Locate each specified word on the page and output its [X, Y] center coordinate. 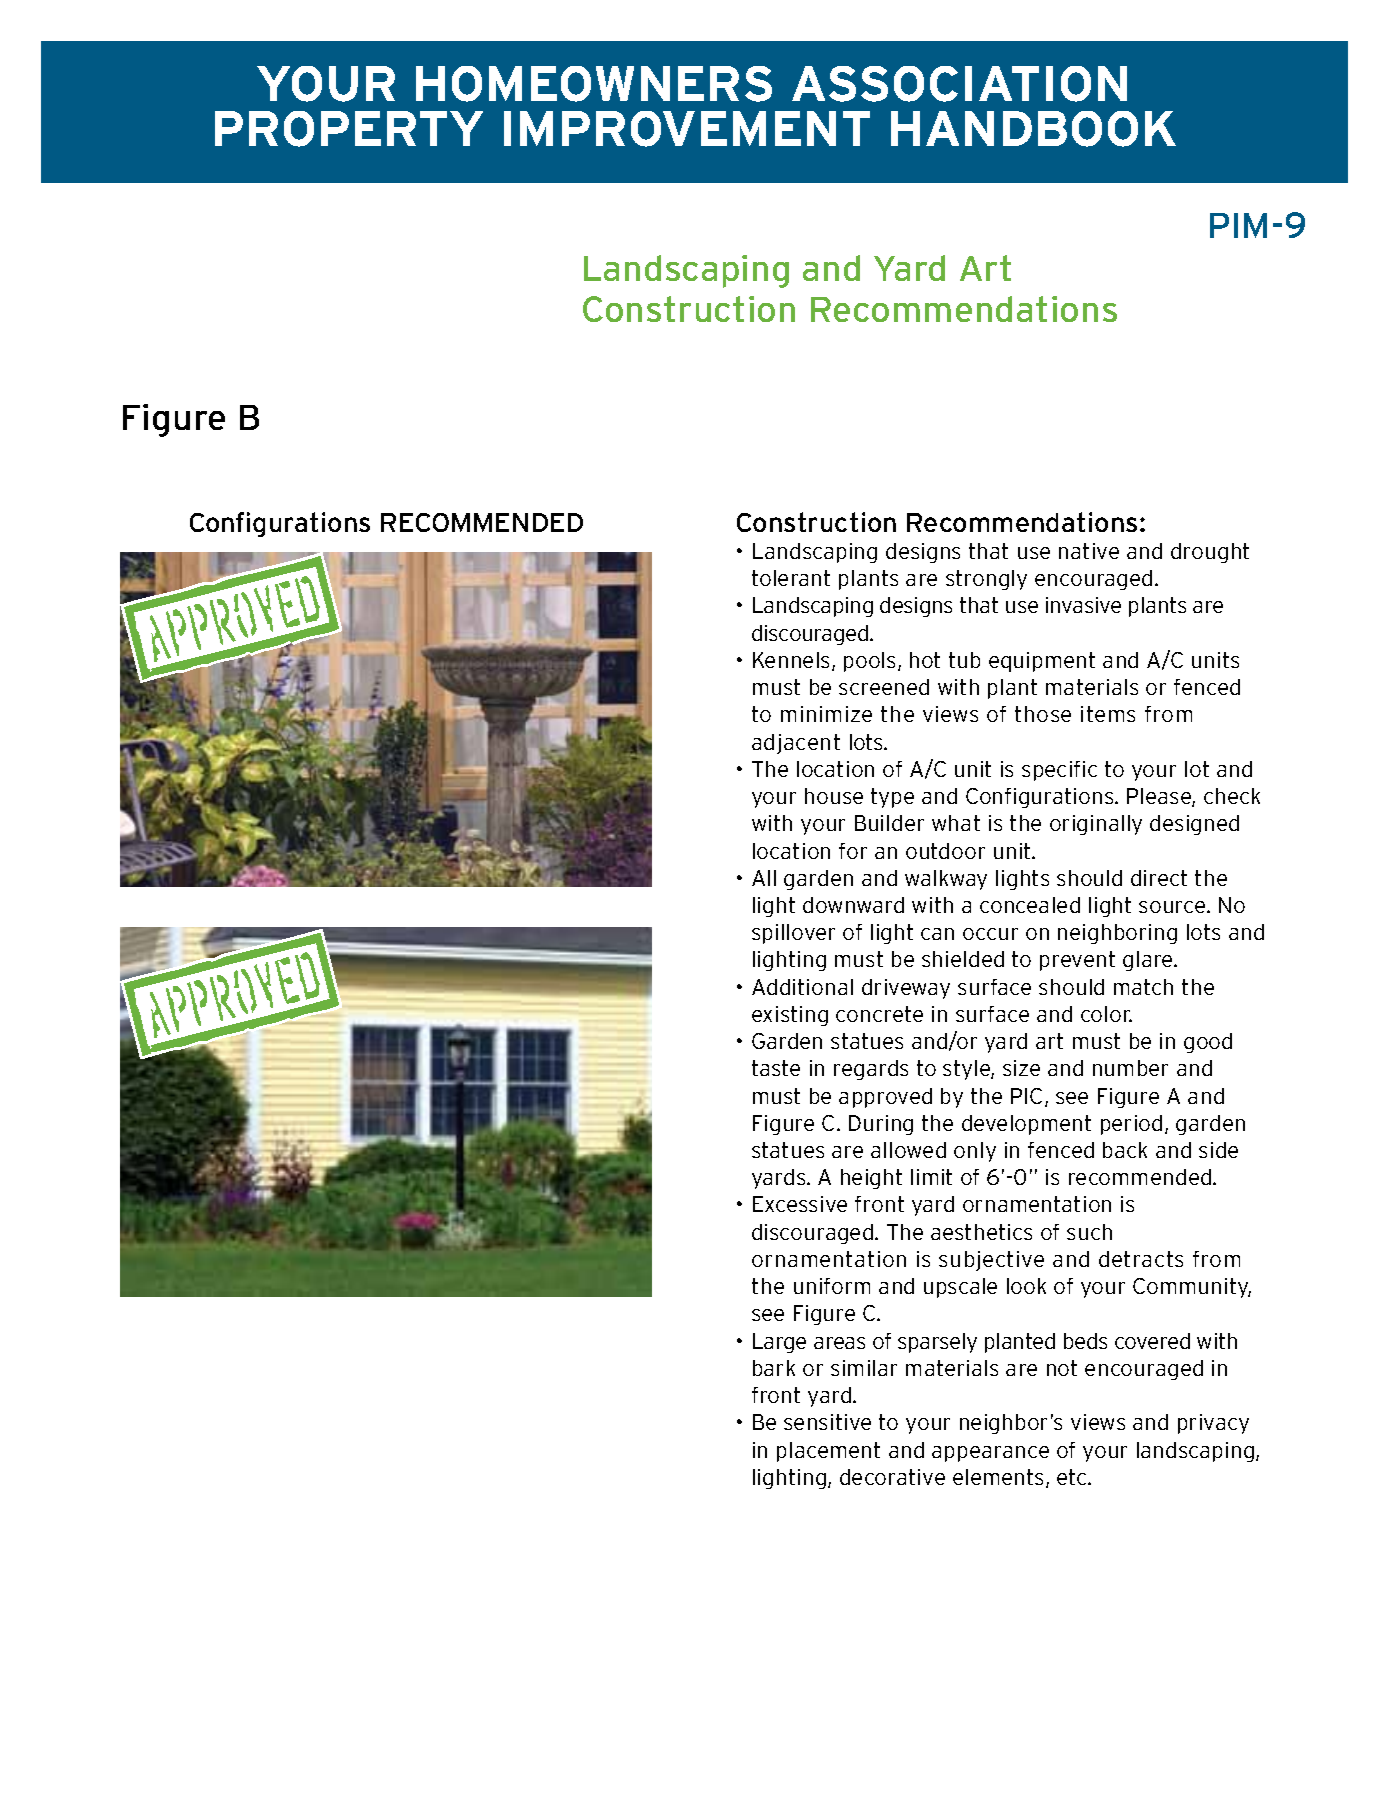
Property [349, 129]
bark [774, 1368]
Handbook [1033, 129]
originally [1096, 825]
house [834, 796]
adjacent [796, 744]
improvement [687, 129]
